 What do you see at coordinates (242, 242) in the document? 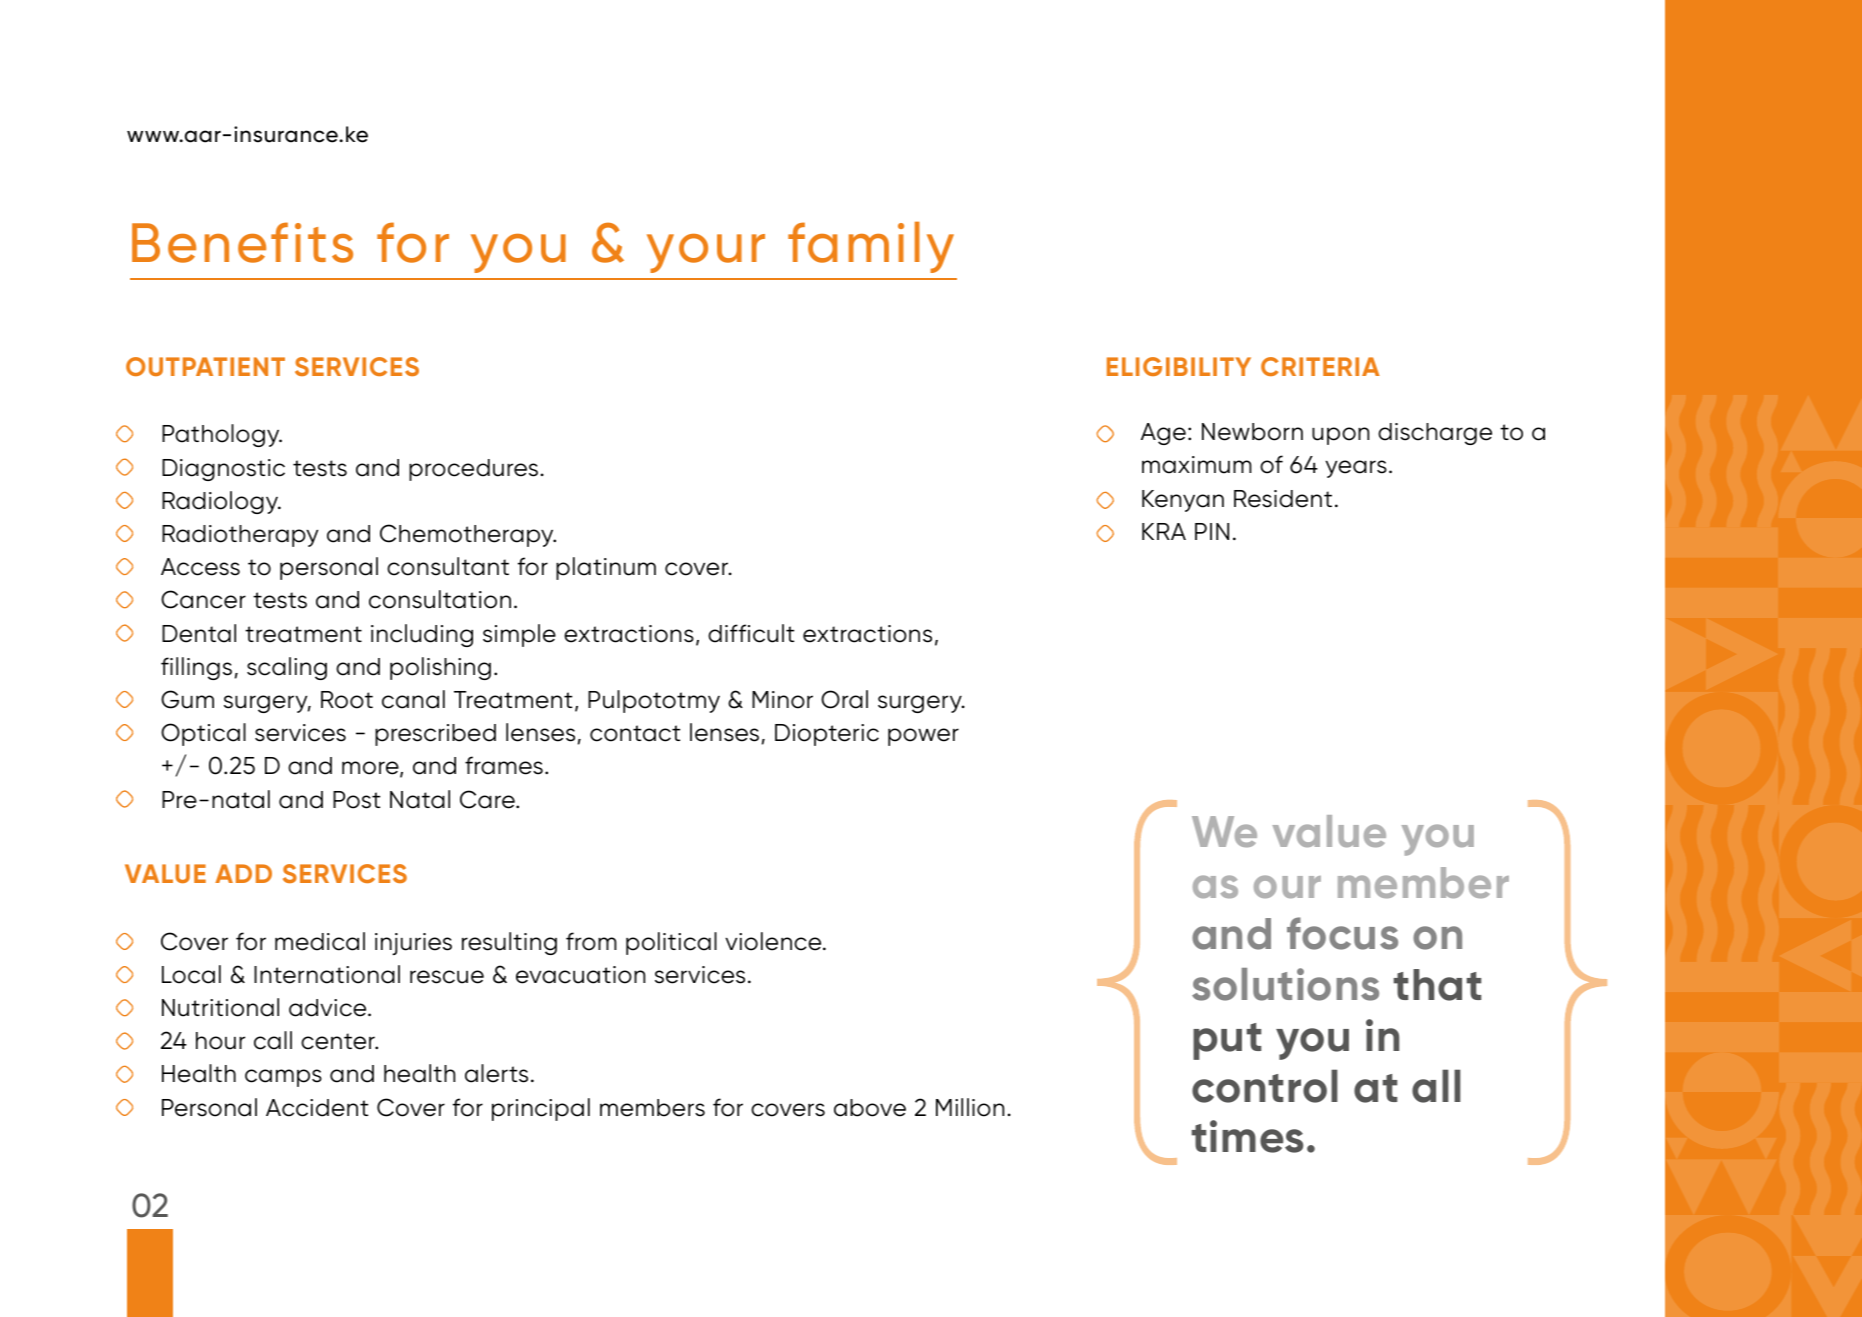
I see `Benefits` at bounding box center [242, 242].
